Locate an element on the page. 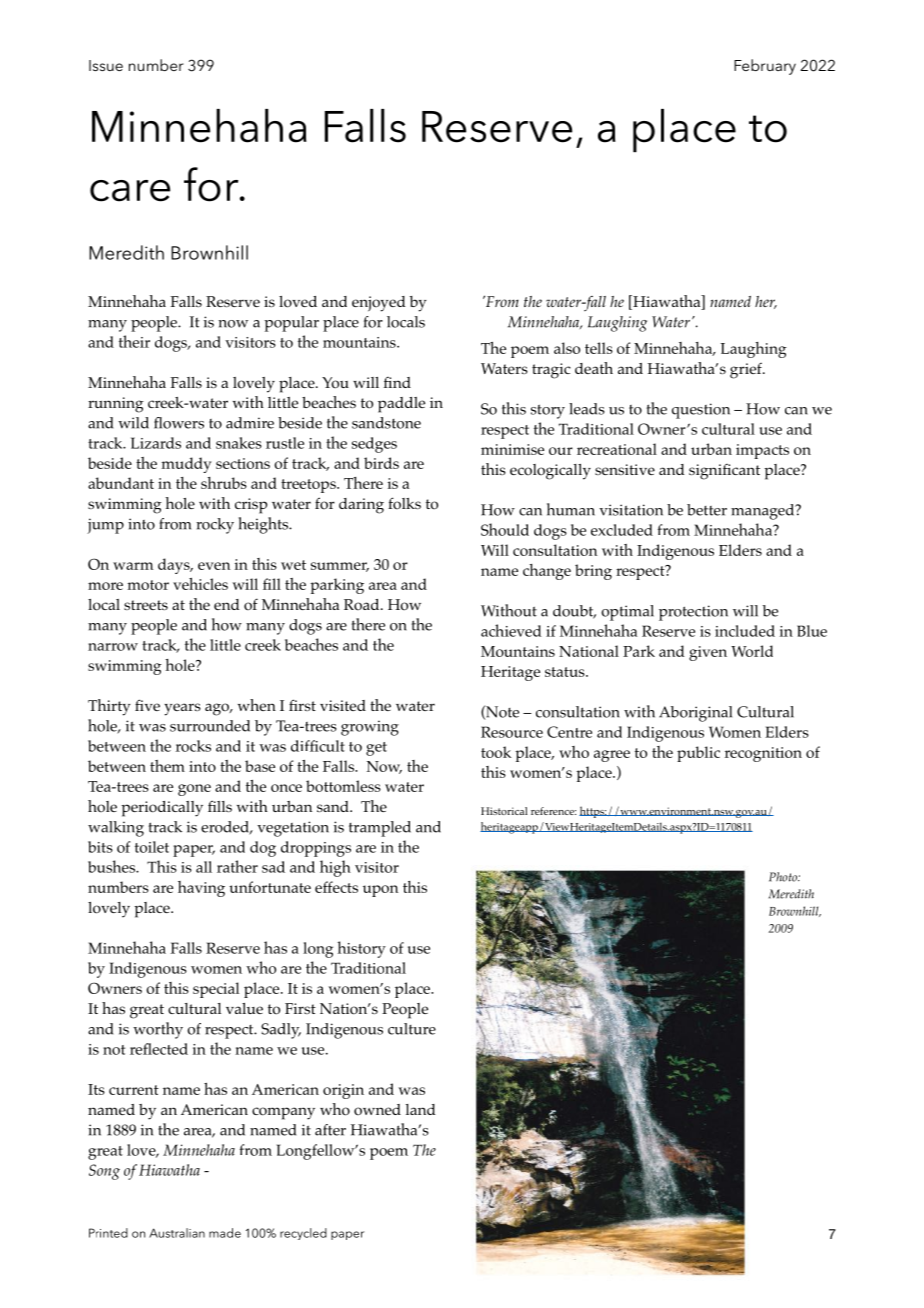  tragic is located at coordinates (551, 371).
